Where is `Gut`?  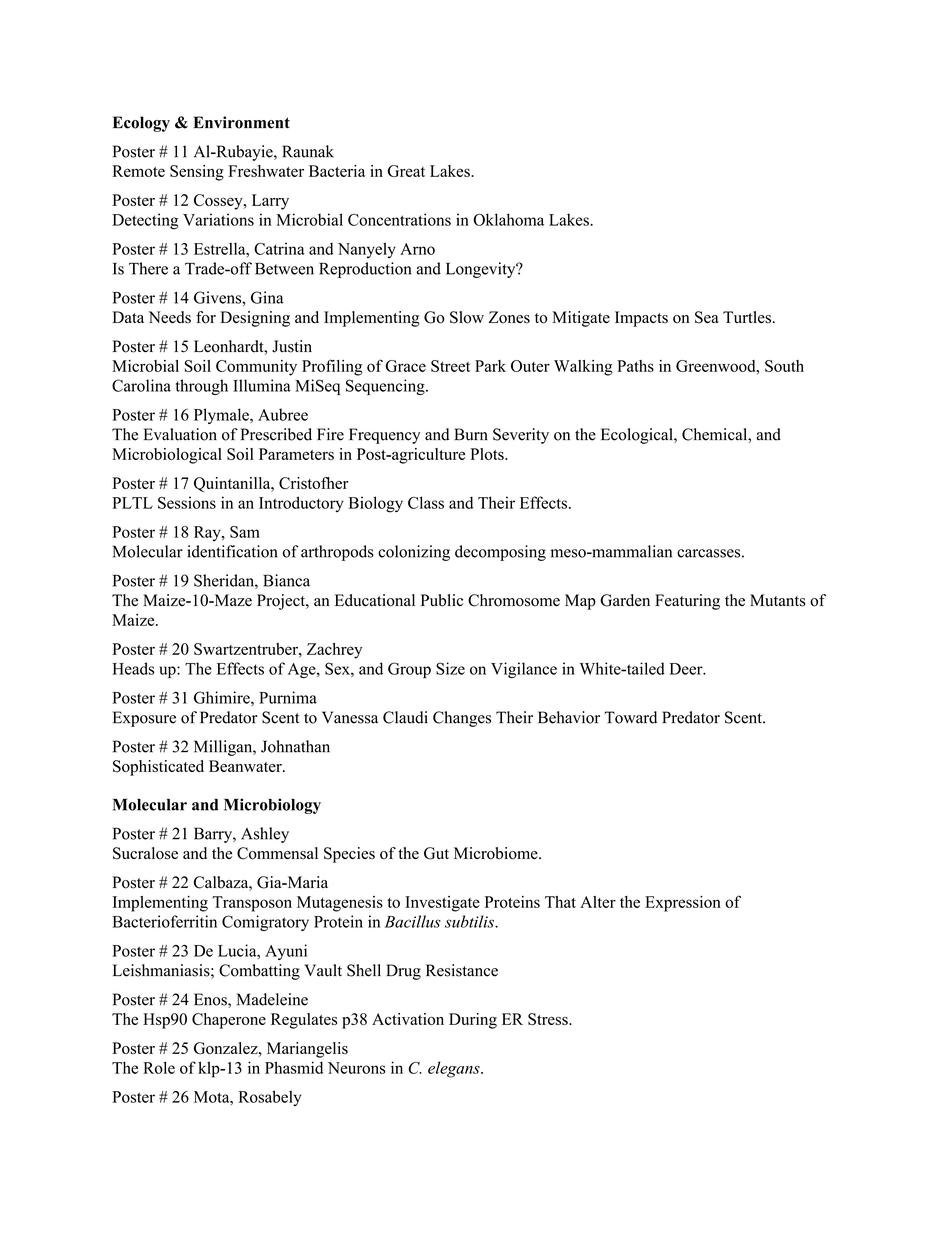 Gut is located at coordinates (436, 853).
